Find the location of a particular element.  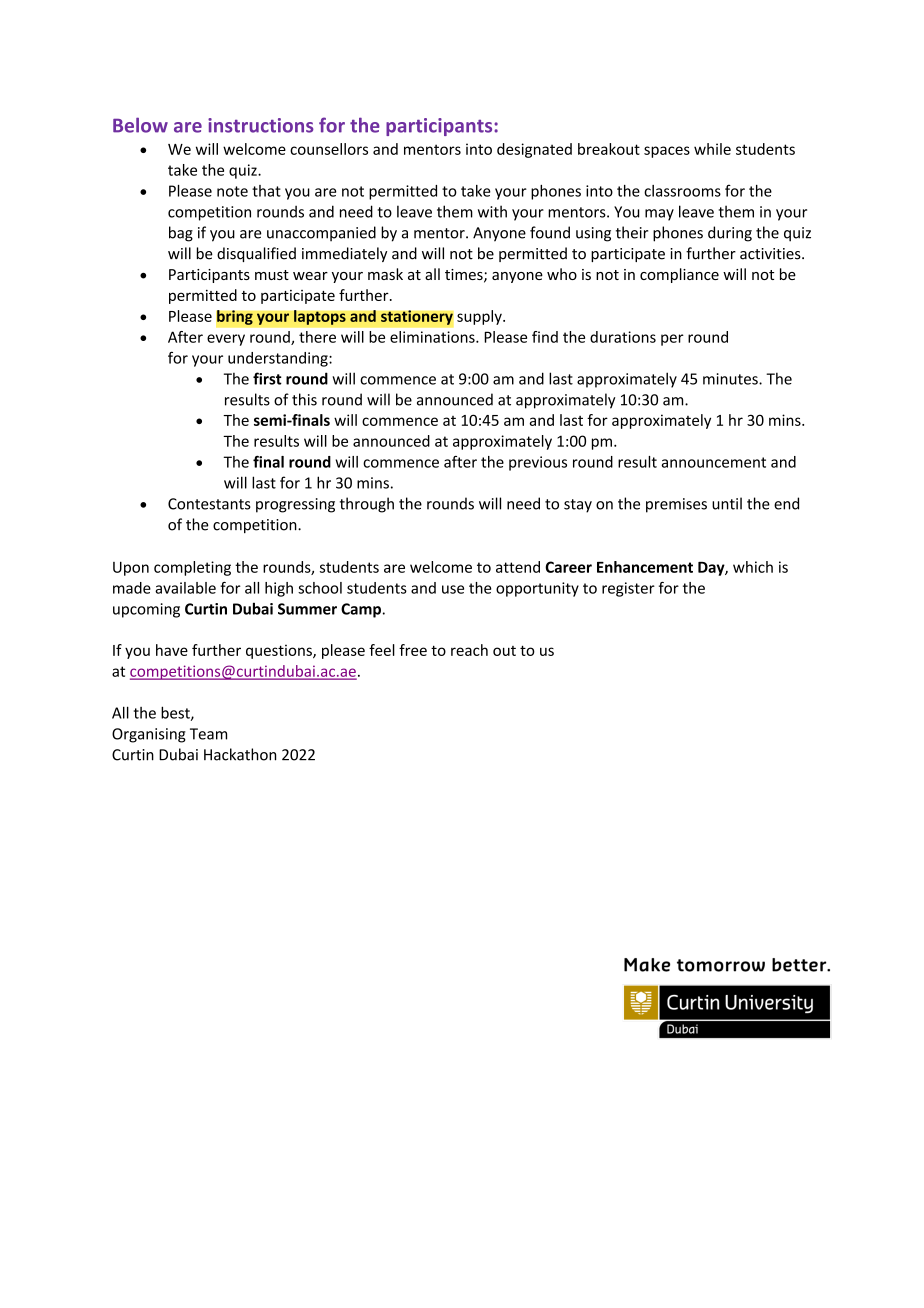

Team is located at coordinates (208, 734).
